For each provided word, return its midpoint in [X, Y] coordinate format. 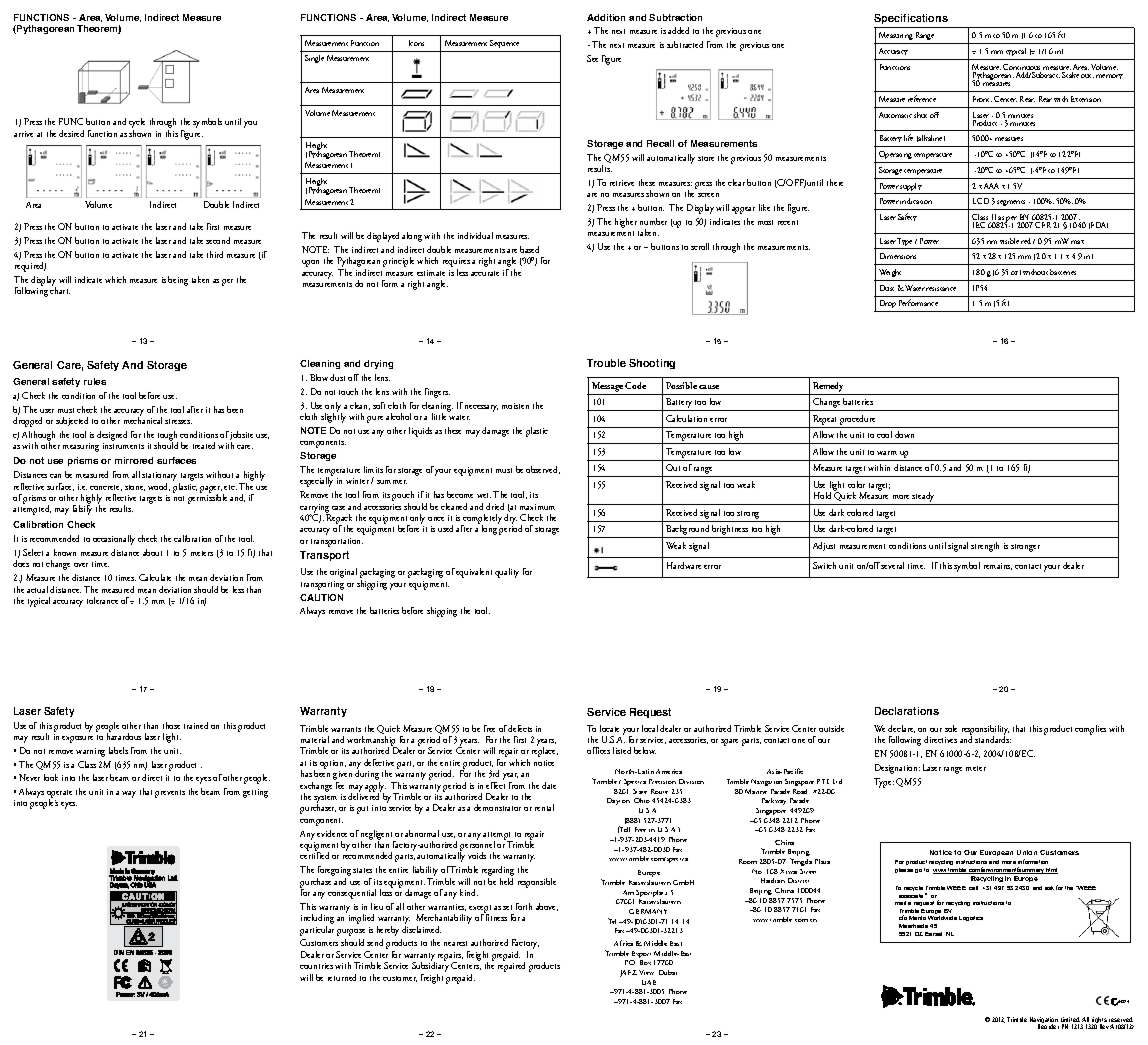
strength [985, 547]
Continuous [1022, 68]
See [592, 58]
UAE [649, 982]
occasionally [114, 540]
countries [316, 966]
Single [314, 59]
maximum [537, 507]
